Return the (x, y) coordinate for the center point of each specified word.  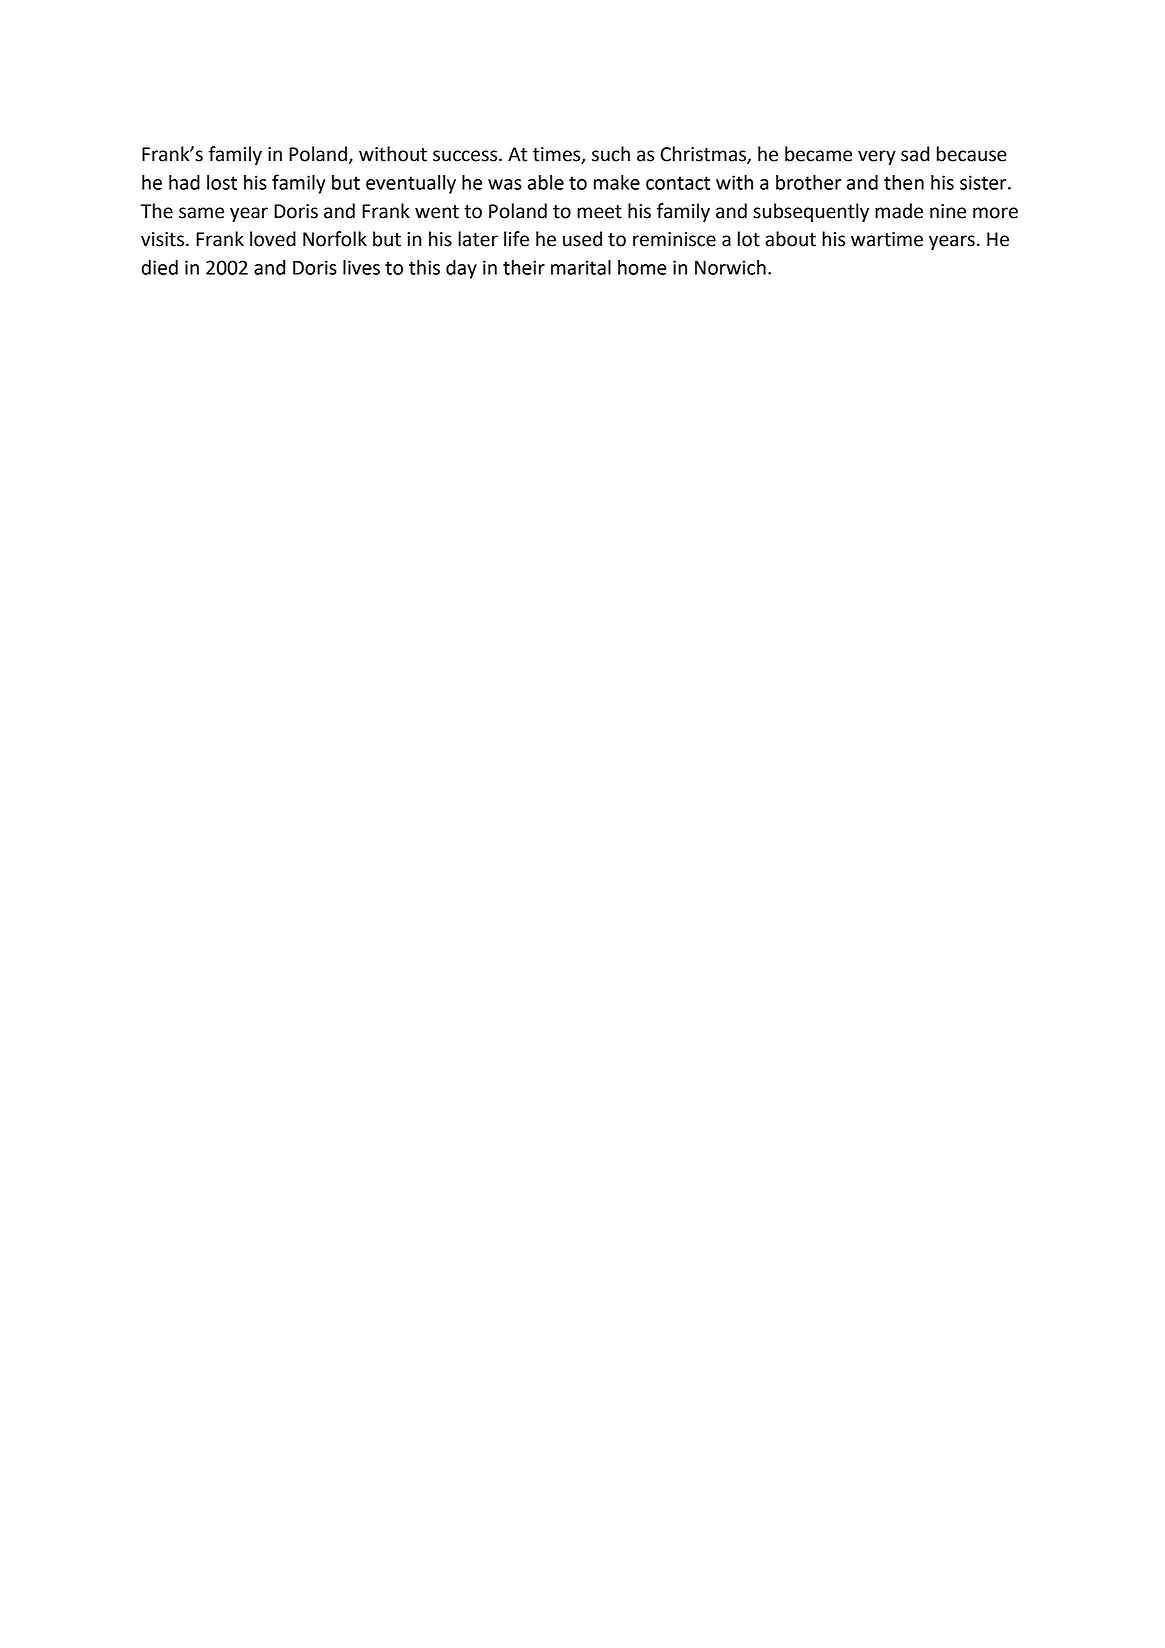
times (558, 155)
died (159, 267)
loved (273, 239)
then (904, 182)
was (505, 184)
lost (222, 182)
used (582, 239)
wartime (887, 239)
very (877, 157)
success (466, 156)
